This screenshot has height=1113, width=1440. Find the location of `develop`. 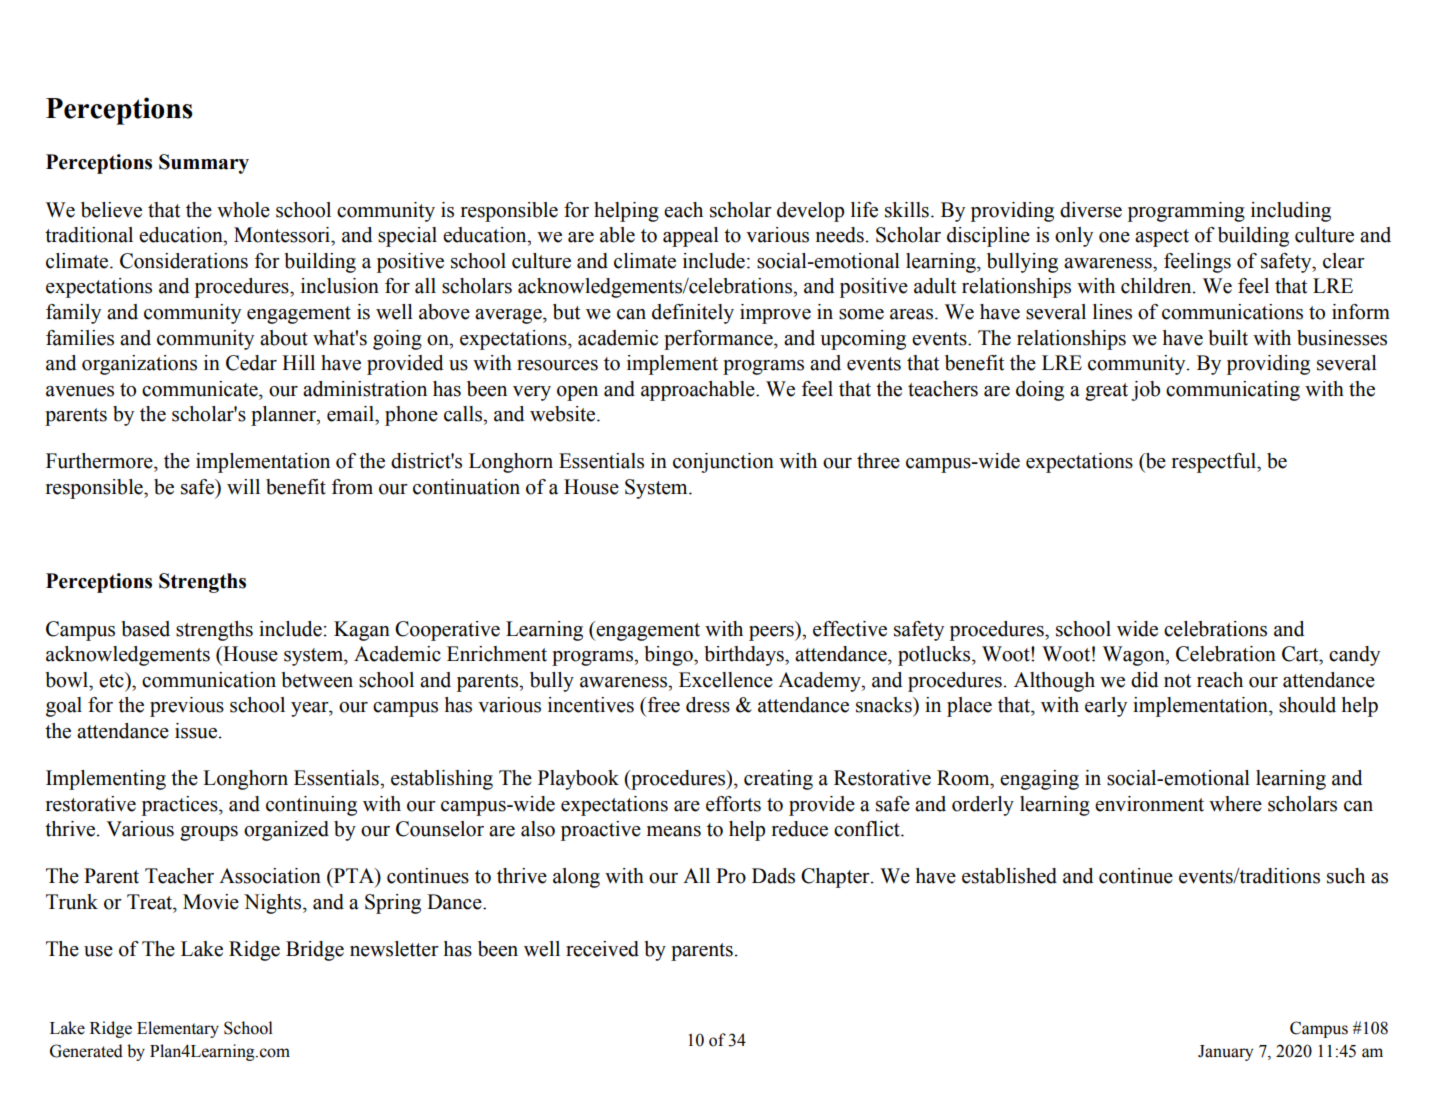

develop is located at coordinates (810, 212).
